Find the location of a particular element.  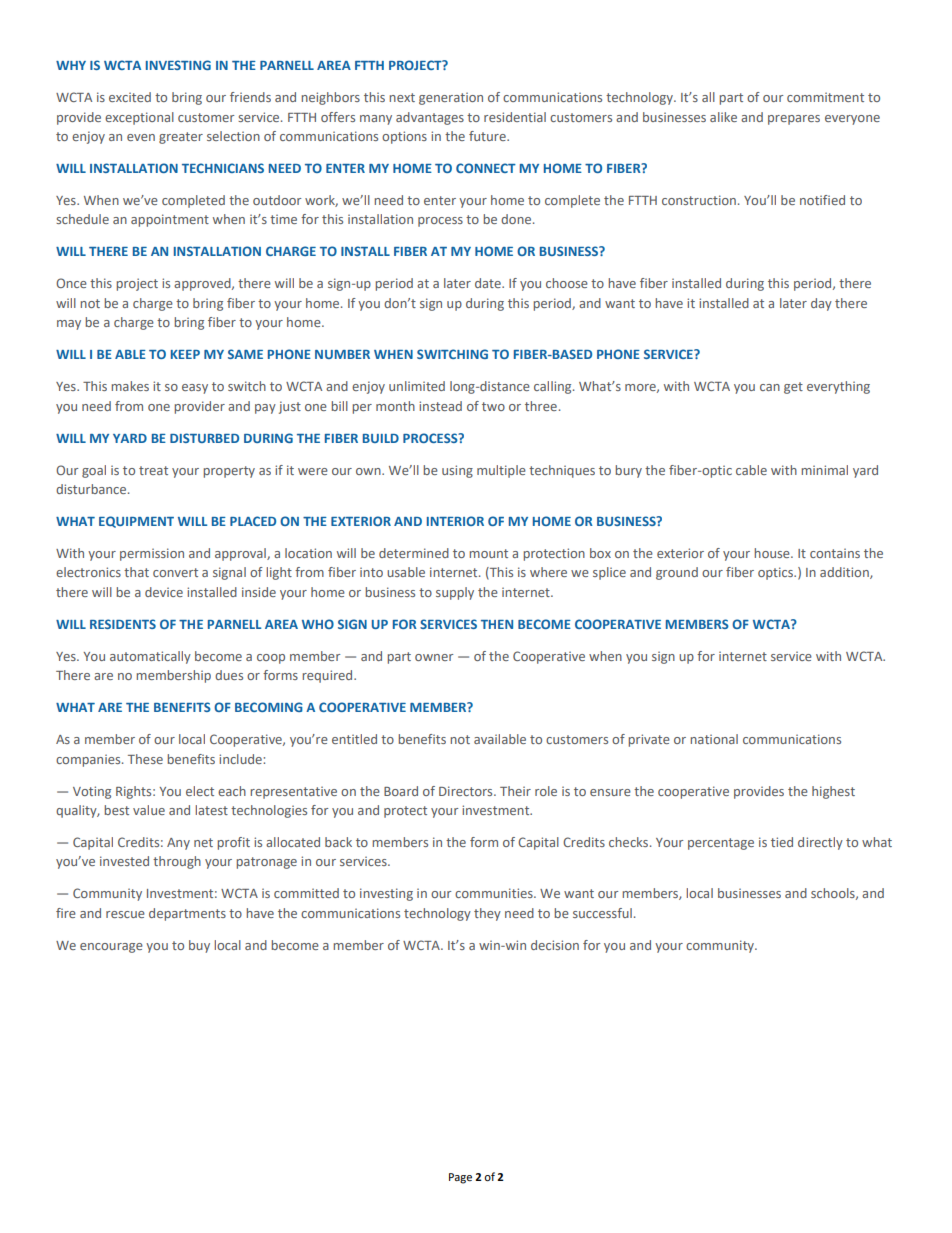

using is located at coordinates (457, 471).
